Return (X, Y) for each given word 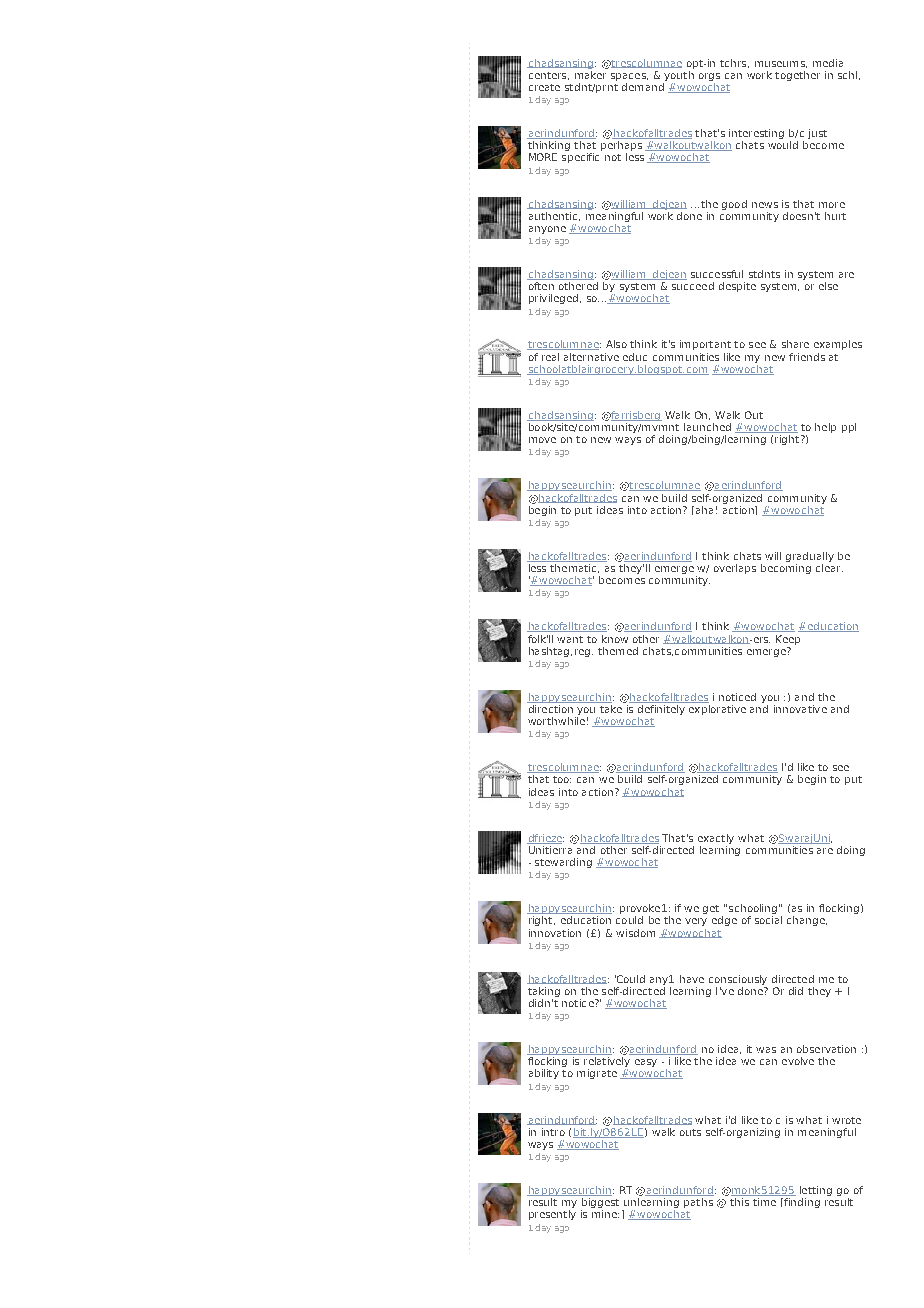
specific (580, 158)
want (570, 639)
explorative (716, 708)
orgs (709, 77)
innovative (800, 709)
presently (552, 1215)
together (797, 76)
